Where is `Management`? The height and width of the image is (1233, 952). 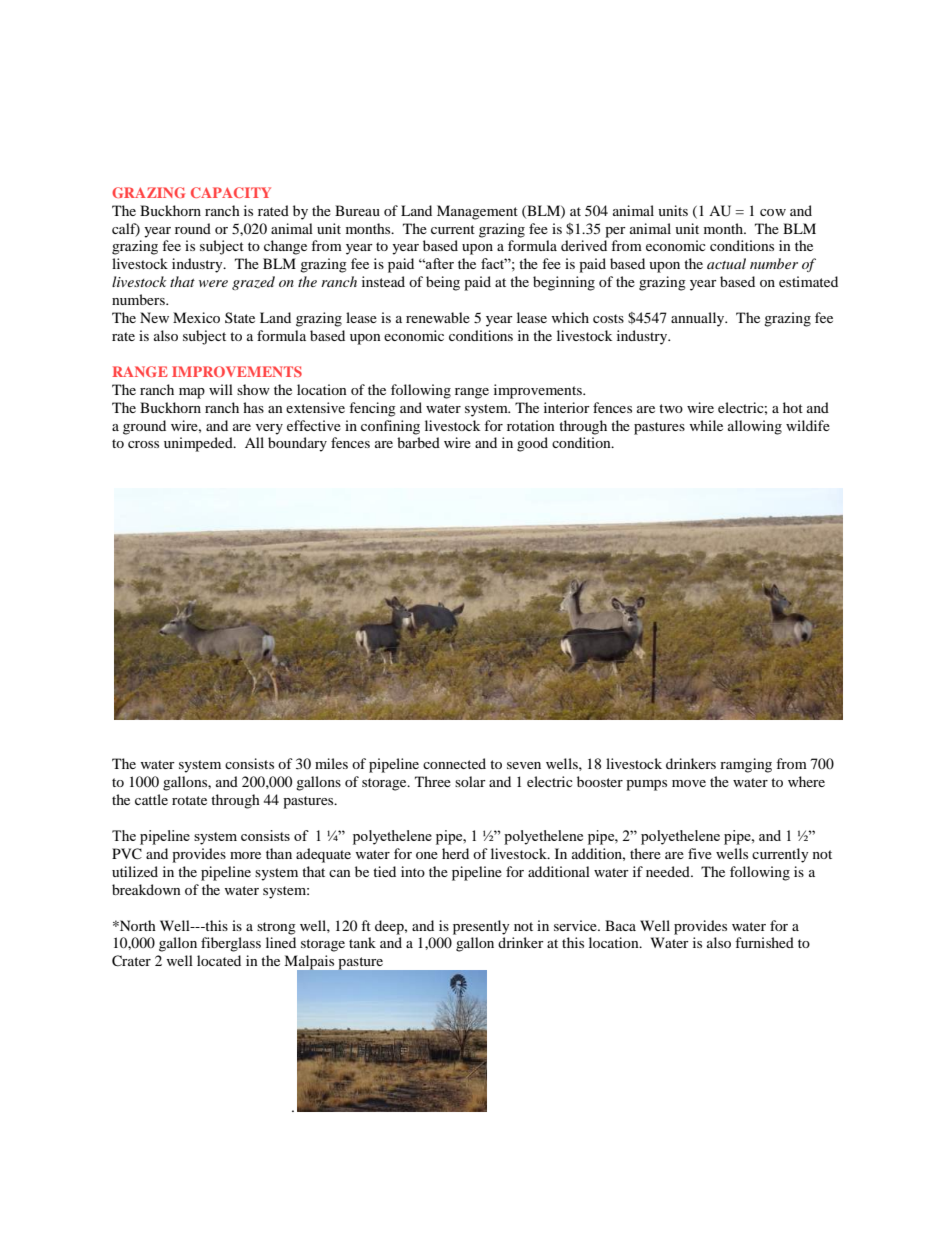 Management is located at coordinates (477, 212).
